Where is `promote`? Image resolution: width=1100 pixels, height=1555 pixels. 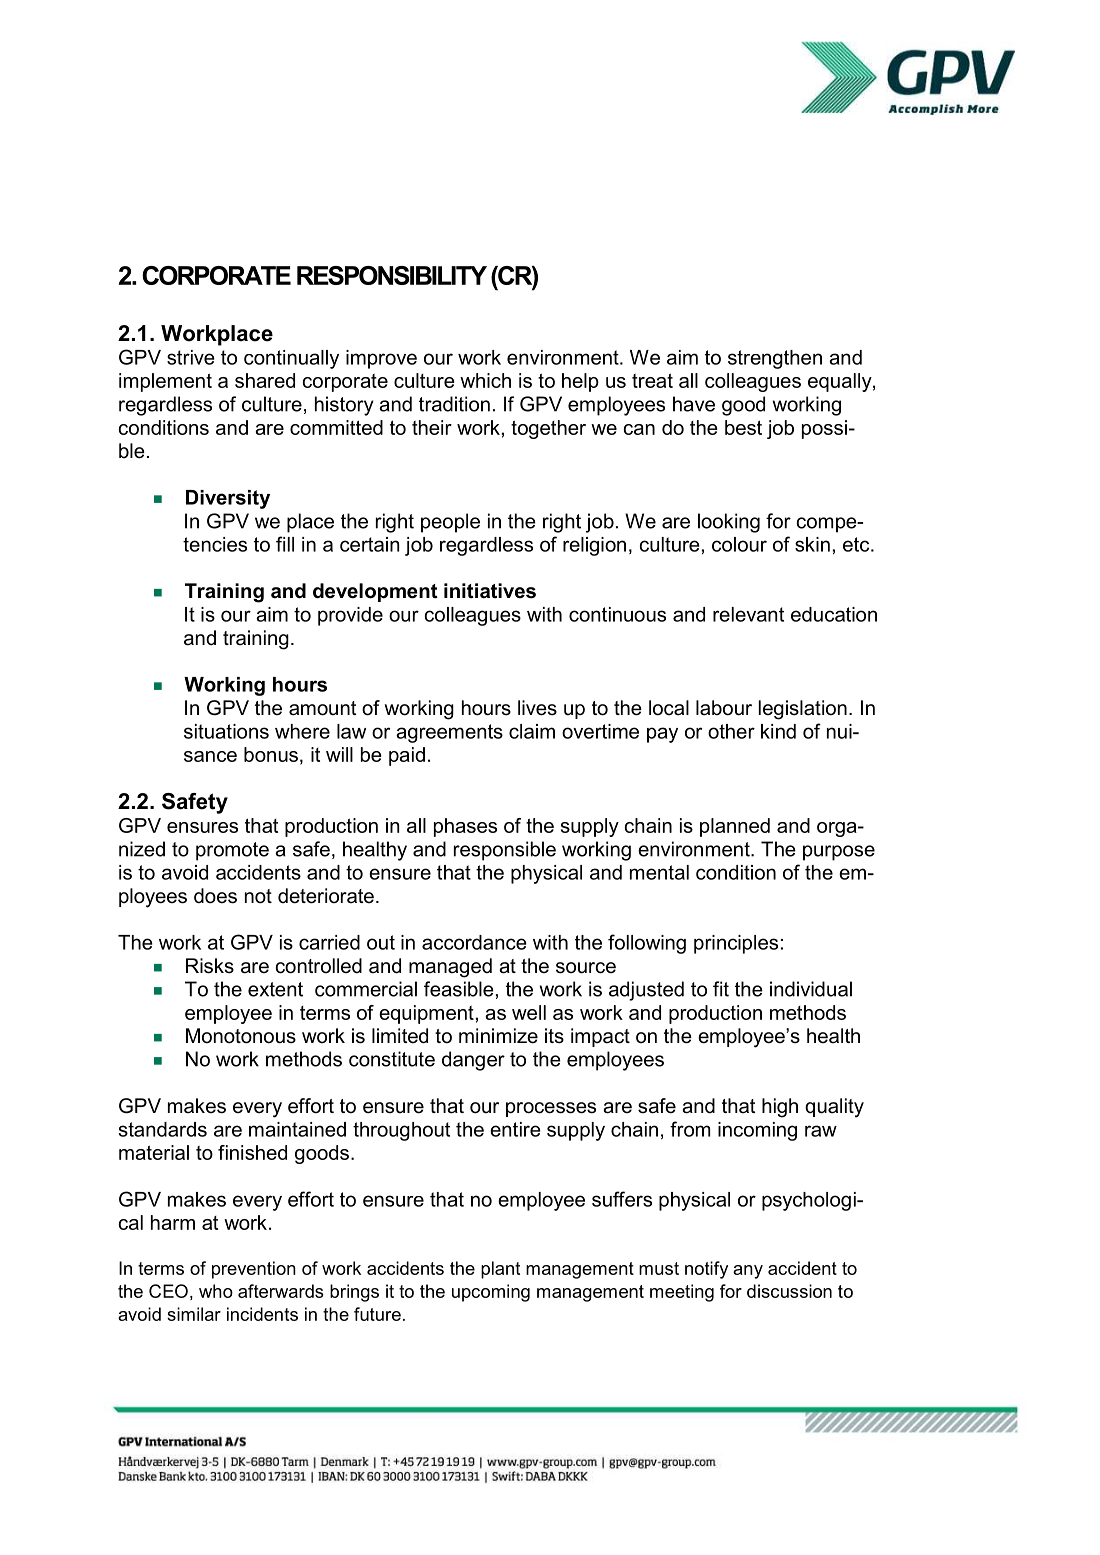
promote is located at coordinates (232, 851).
